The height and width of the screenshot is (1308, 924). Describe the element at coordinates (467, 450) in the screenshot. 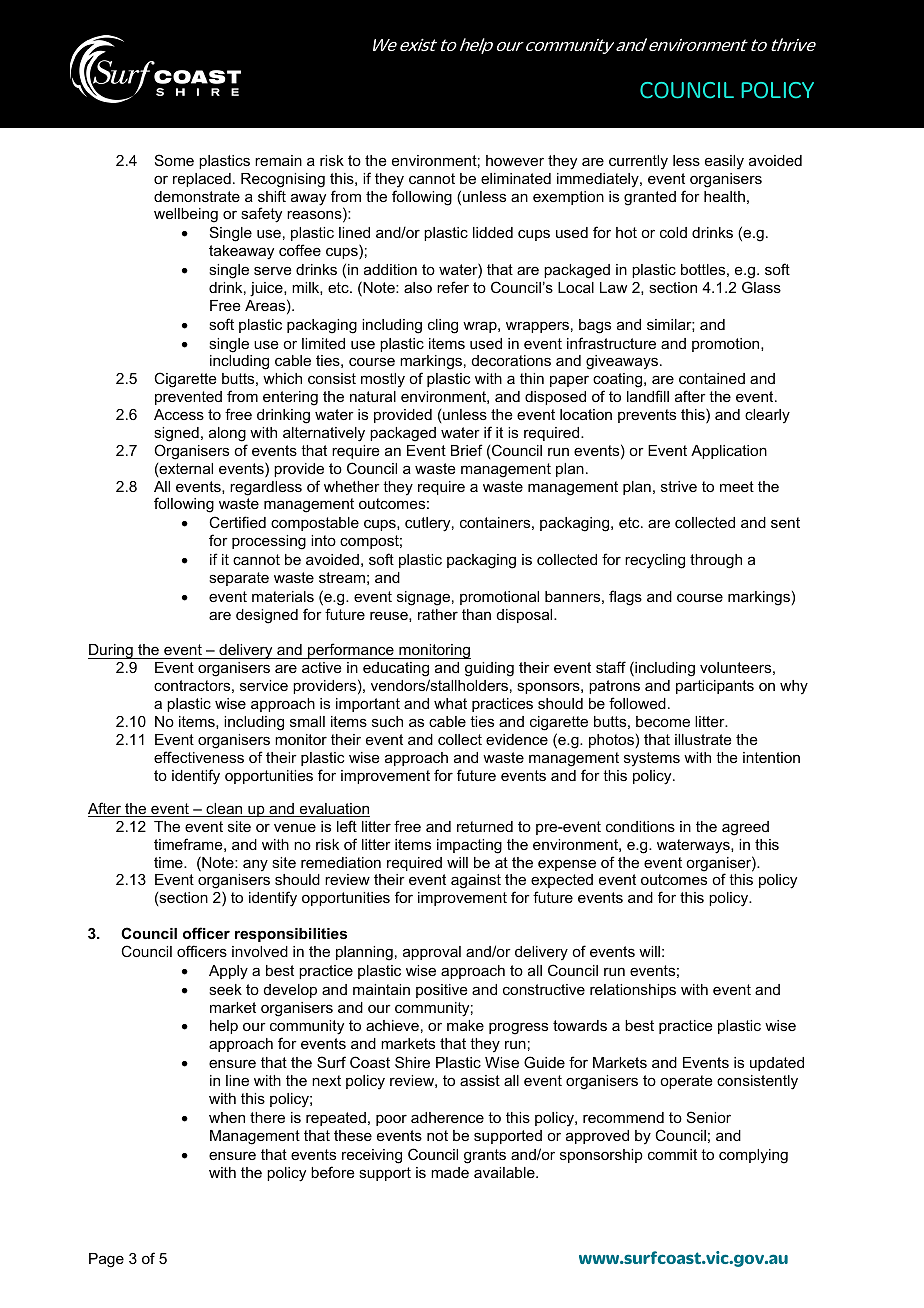

I see `Brief` at that location.
